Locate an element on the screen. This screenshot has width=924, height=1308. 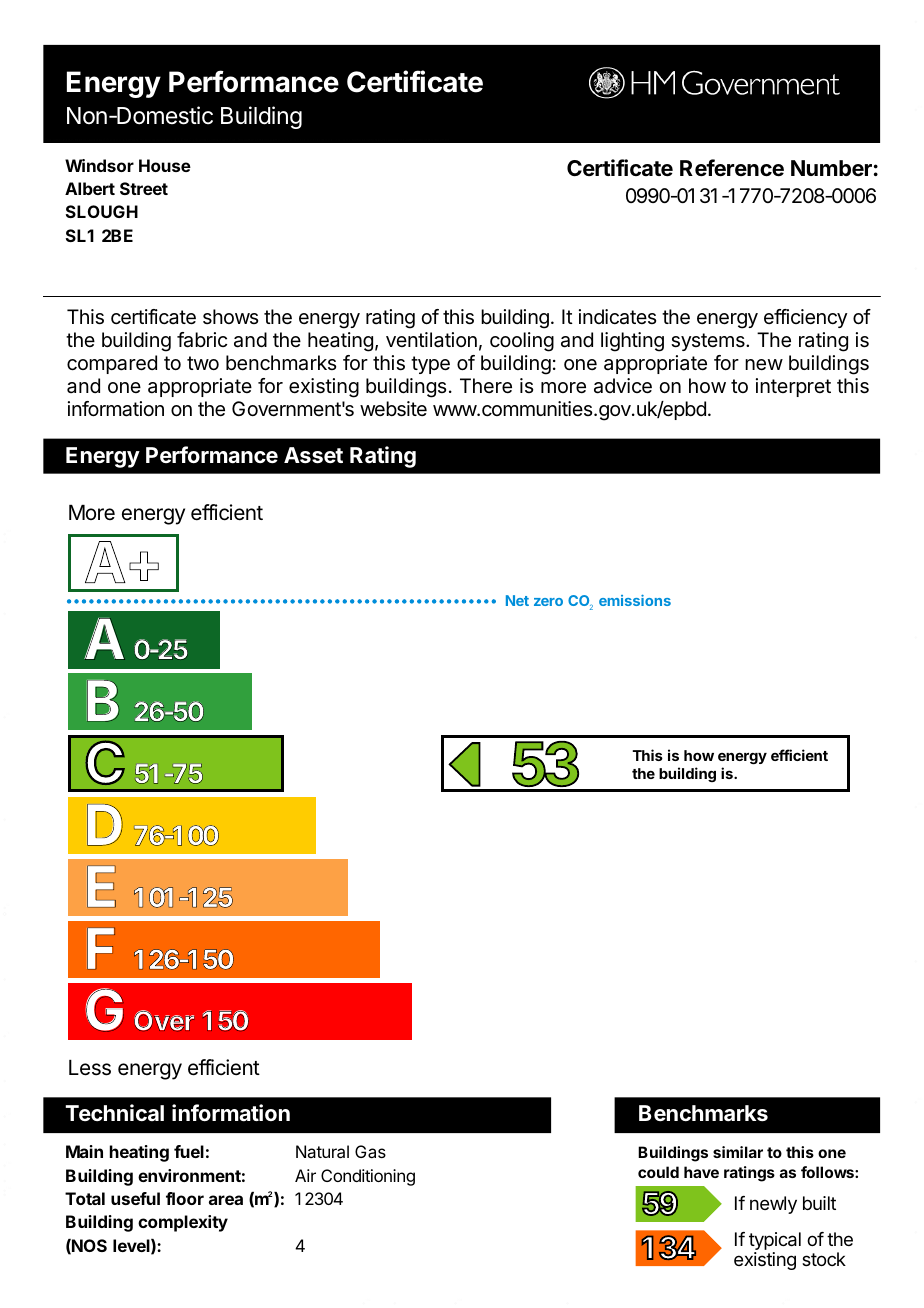
typical is located at coordinates (775, 1242).
